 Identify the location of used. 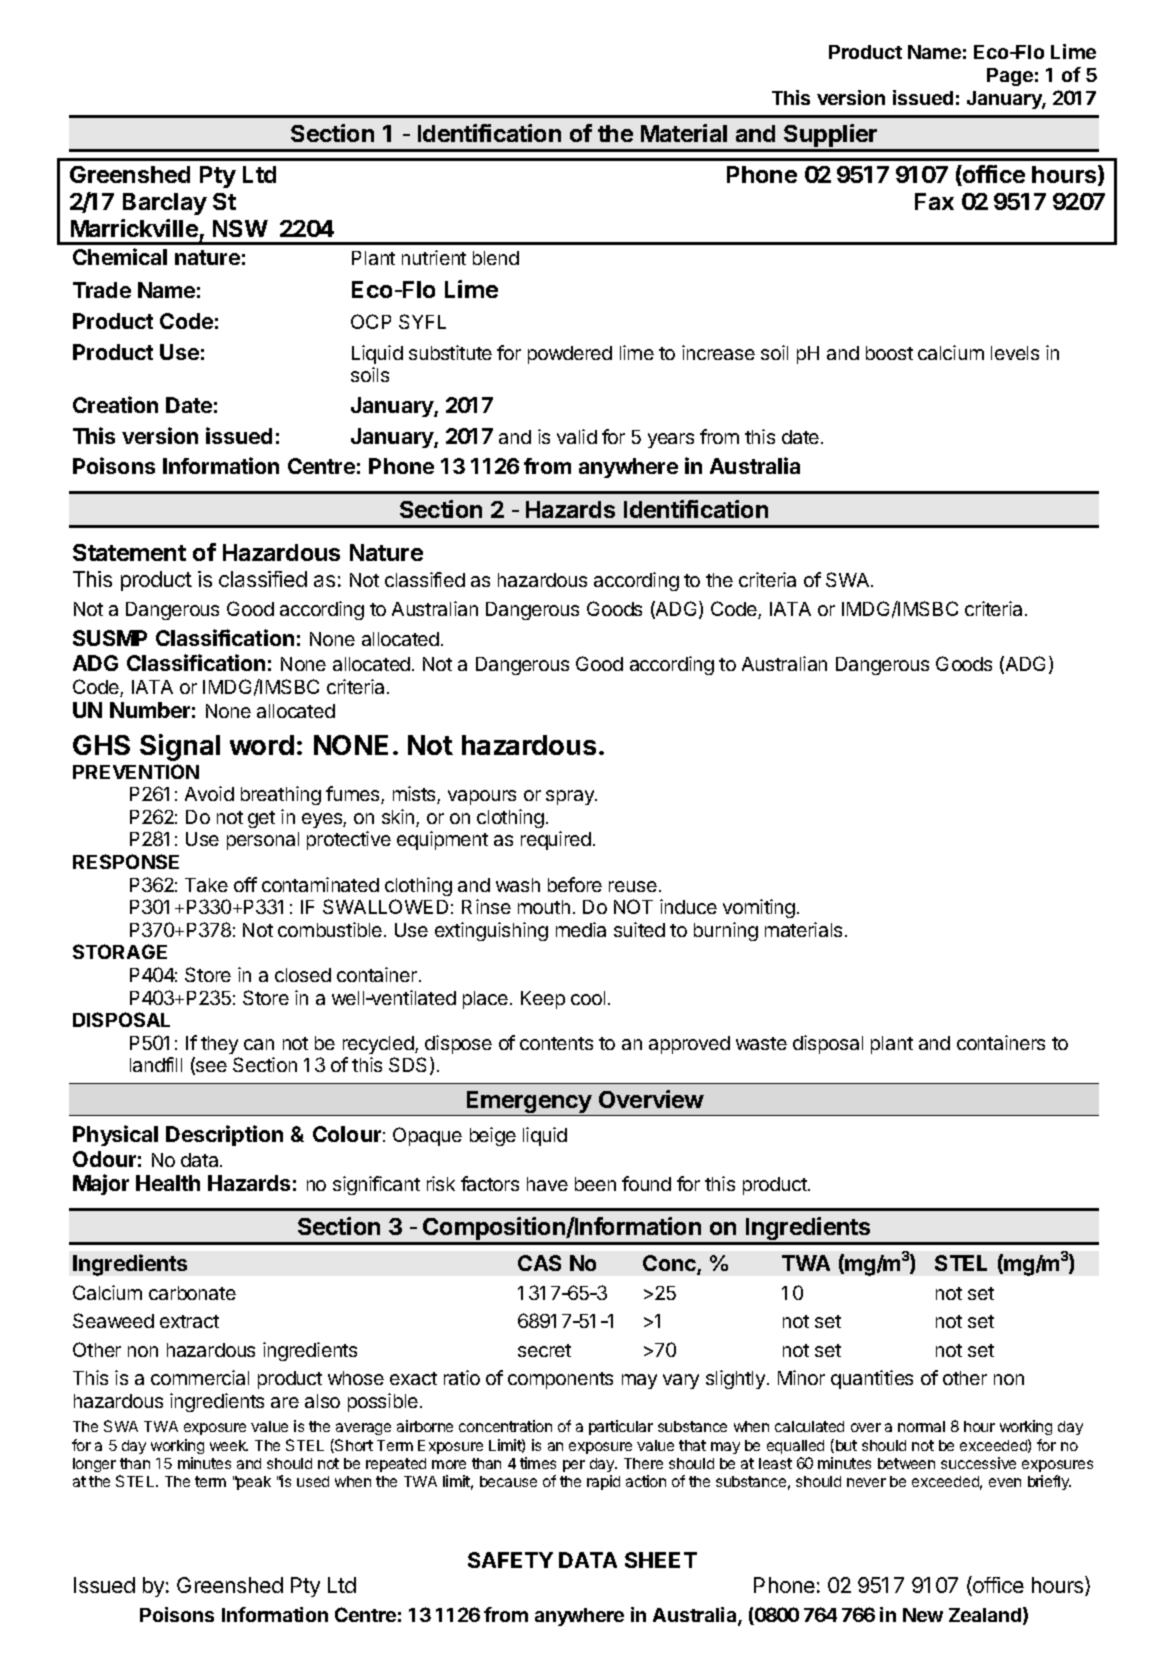
(313, 1481).
